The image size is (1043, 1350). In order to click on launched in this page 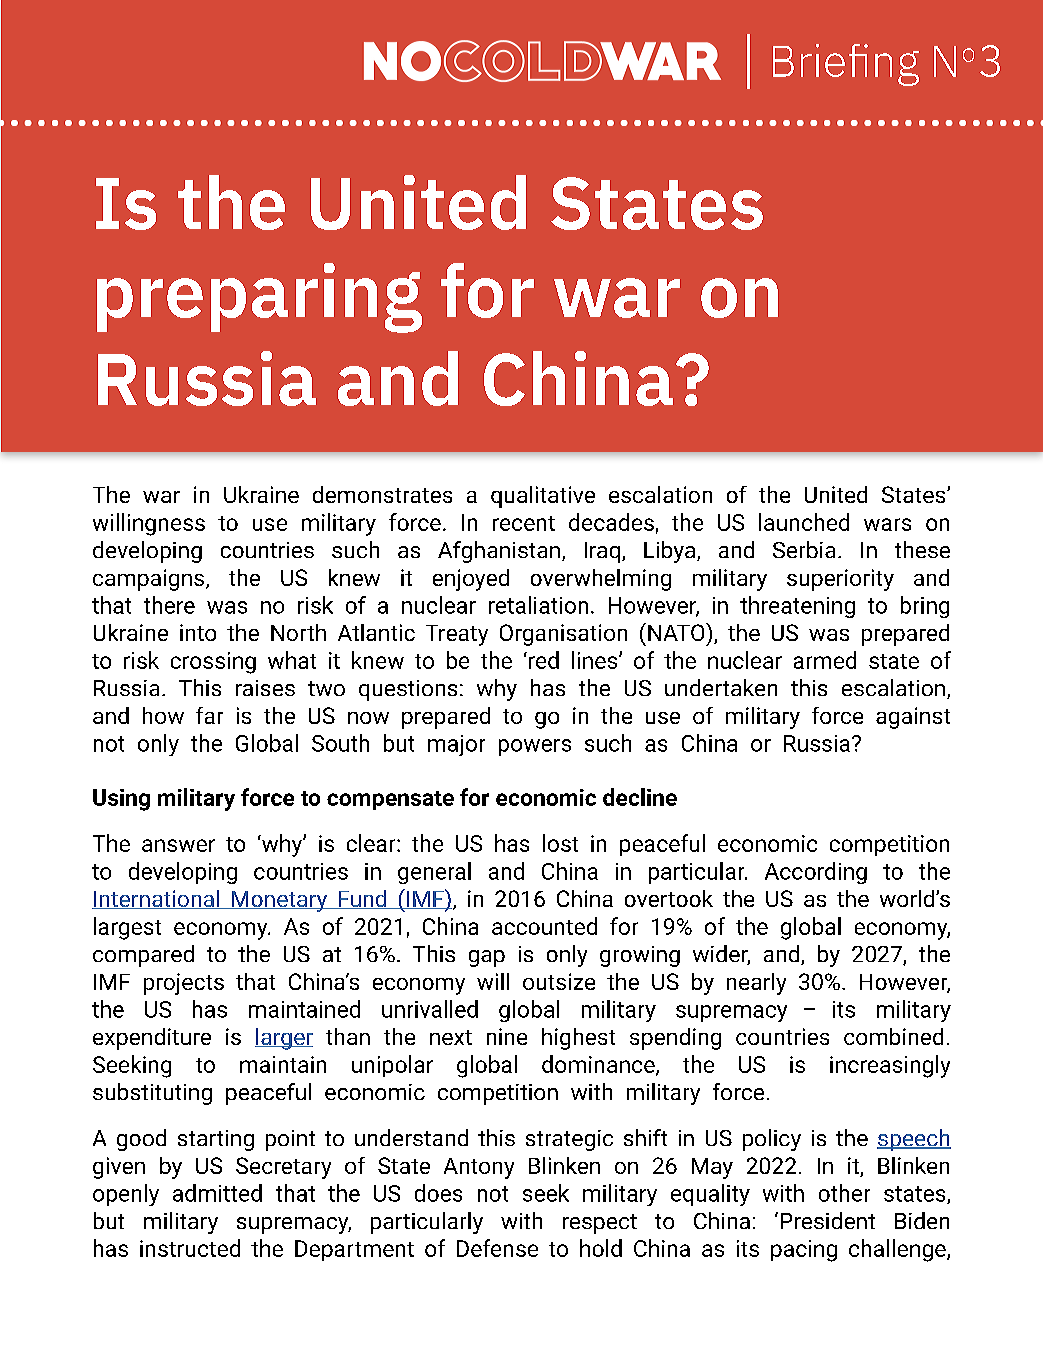, I will do `click(804, 522)`.
